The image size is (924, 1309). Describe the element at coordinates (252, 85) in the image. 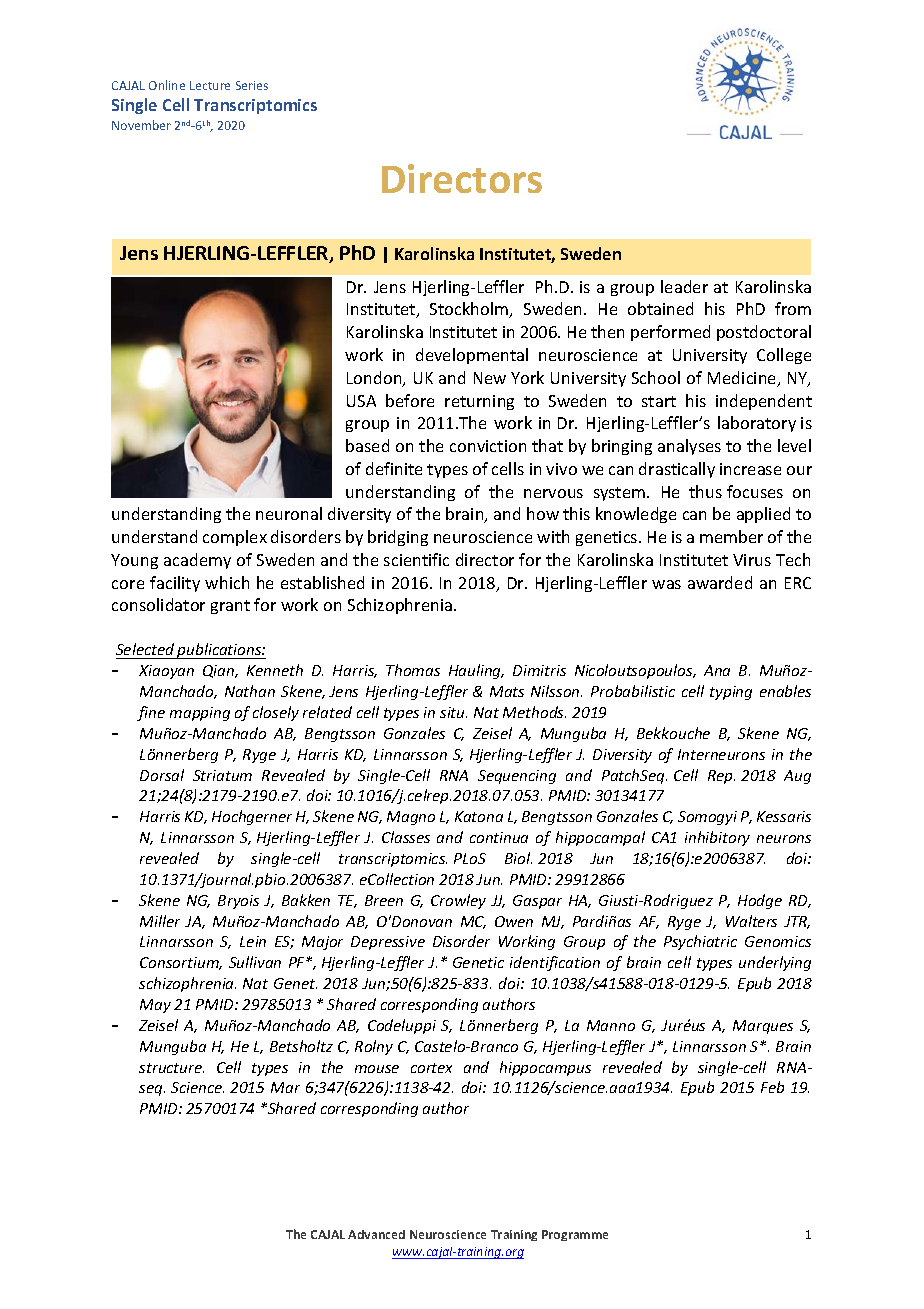

I see `Series` at that location.
